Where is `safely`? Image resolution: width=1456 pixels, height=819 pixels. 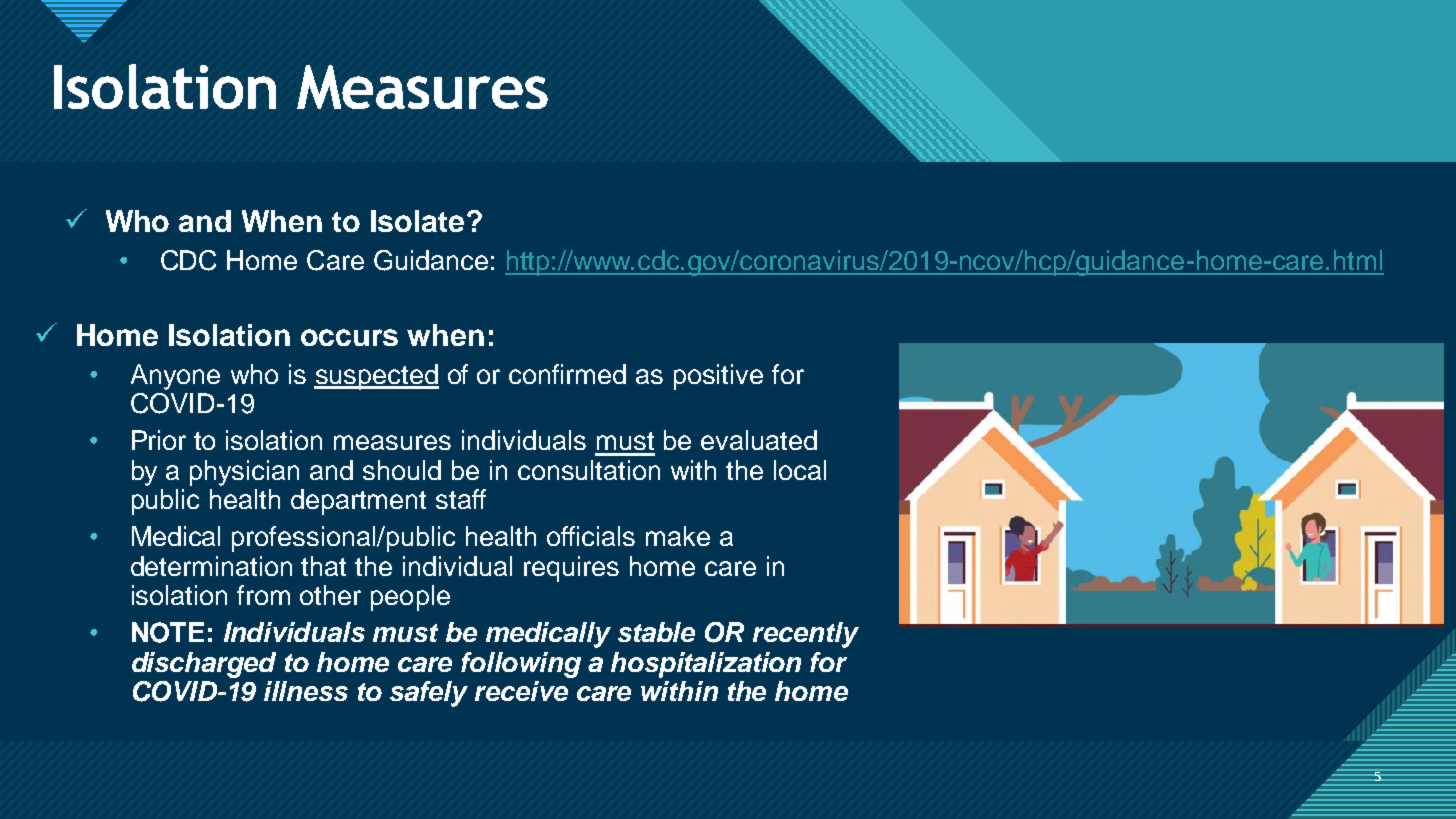 safely is located at coordinates (429, 694).
